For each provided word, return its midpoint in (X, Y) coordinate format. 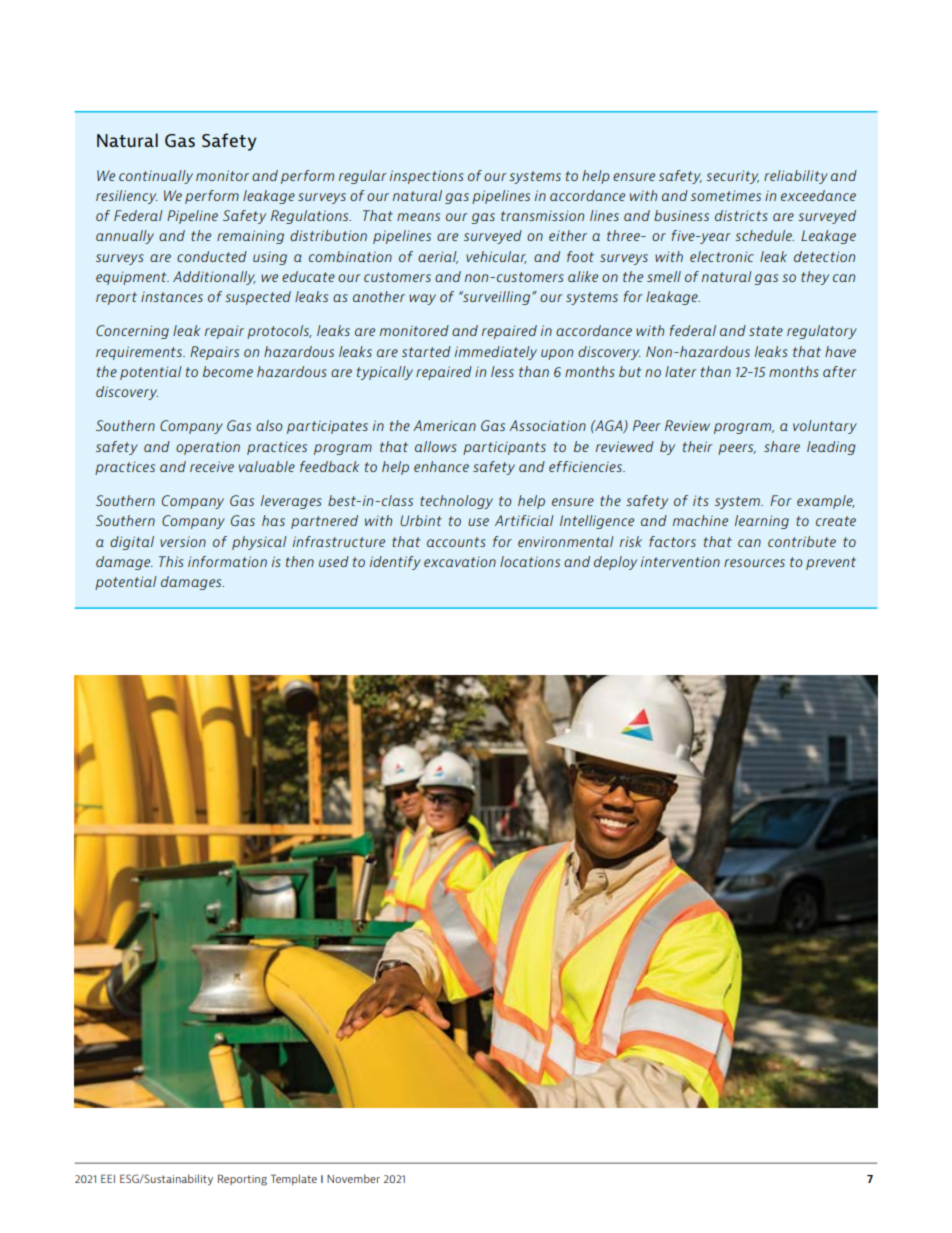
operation (208, 448)
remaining (250, 237)
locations (530, 561)
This (171, 561)
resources (754, 563)
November (353, 1178)
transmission (542, 215)
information (227, 561)
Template (294, 1179)
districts (741, 215)
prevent (831, 563)
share (782, 446)
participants (504, 448)
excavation (460, 562)
